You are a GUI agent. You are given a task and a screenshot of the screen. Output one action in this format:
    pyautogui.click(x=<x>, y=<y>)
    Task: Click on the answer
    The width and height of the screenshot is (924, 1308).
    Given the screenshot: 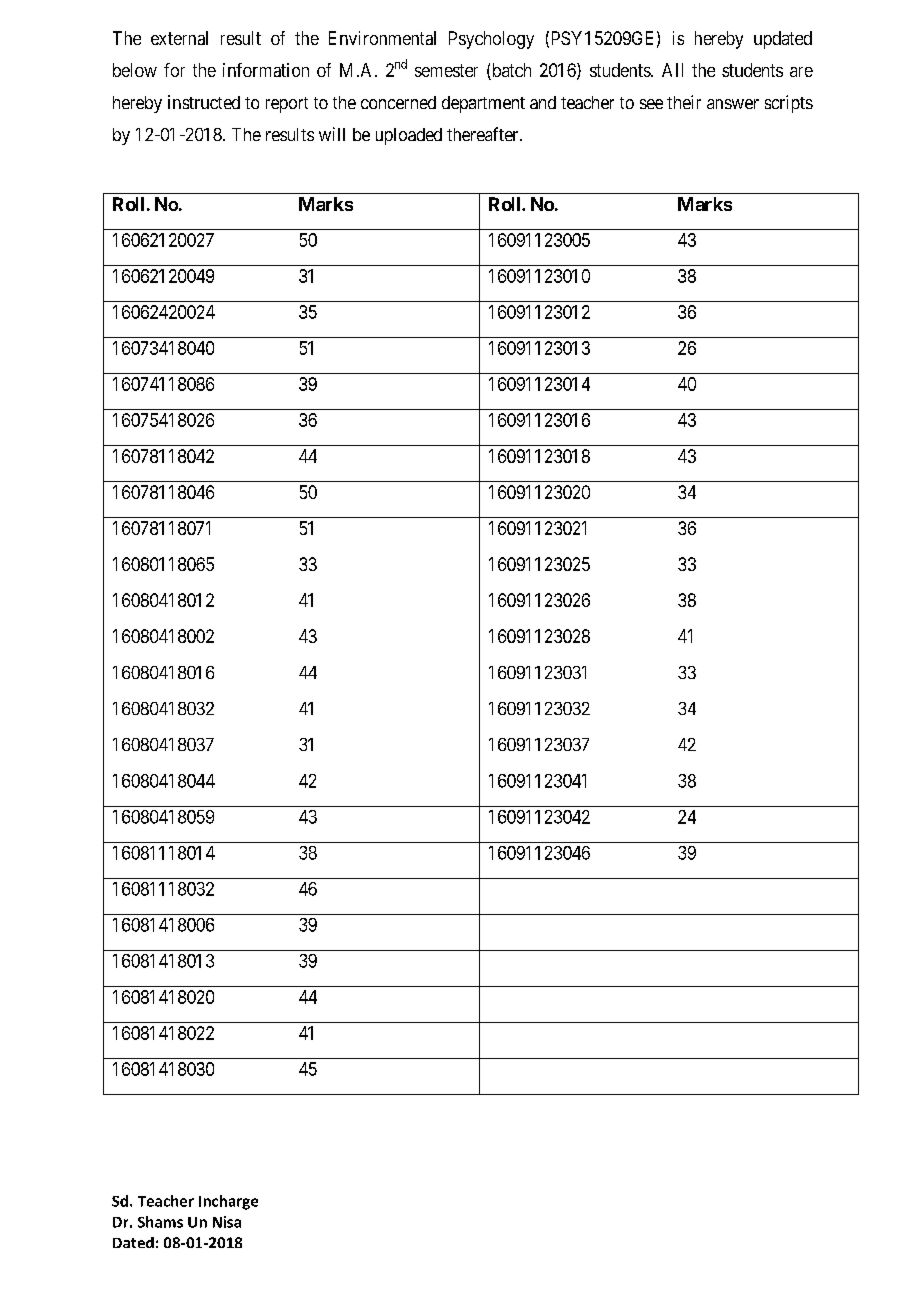 What is the action you would take?
    pyautogui.click(x=733, y=104)
